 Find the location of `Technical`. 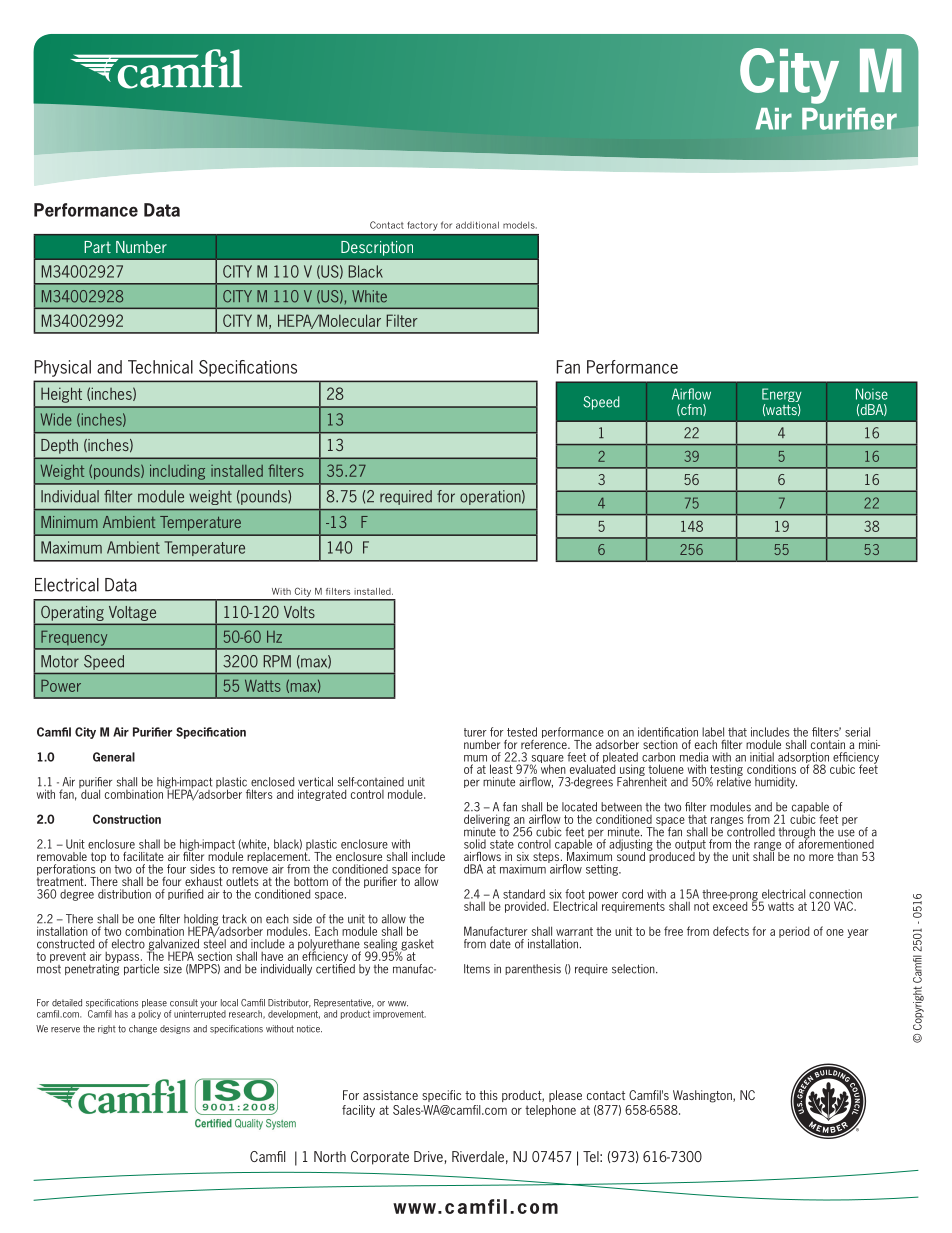

Technical is located at coordinates (160, 367).
